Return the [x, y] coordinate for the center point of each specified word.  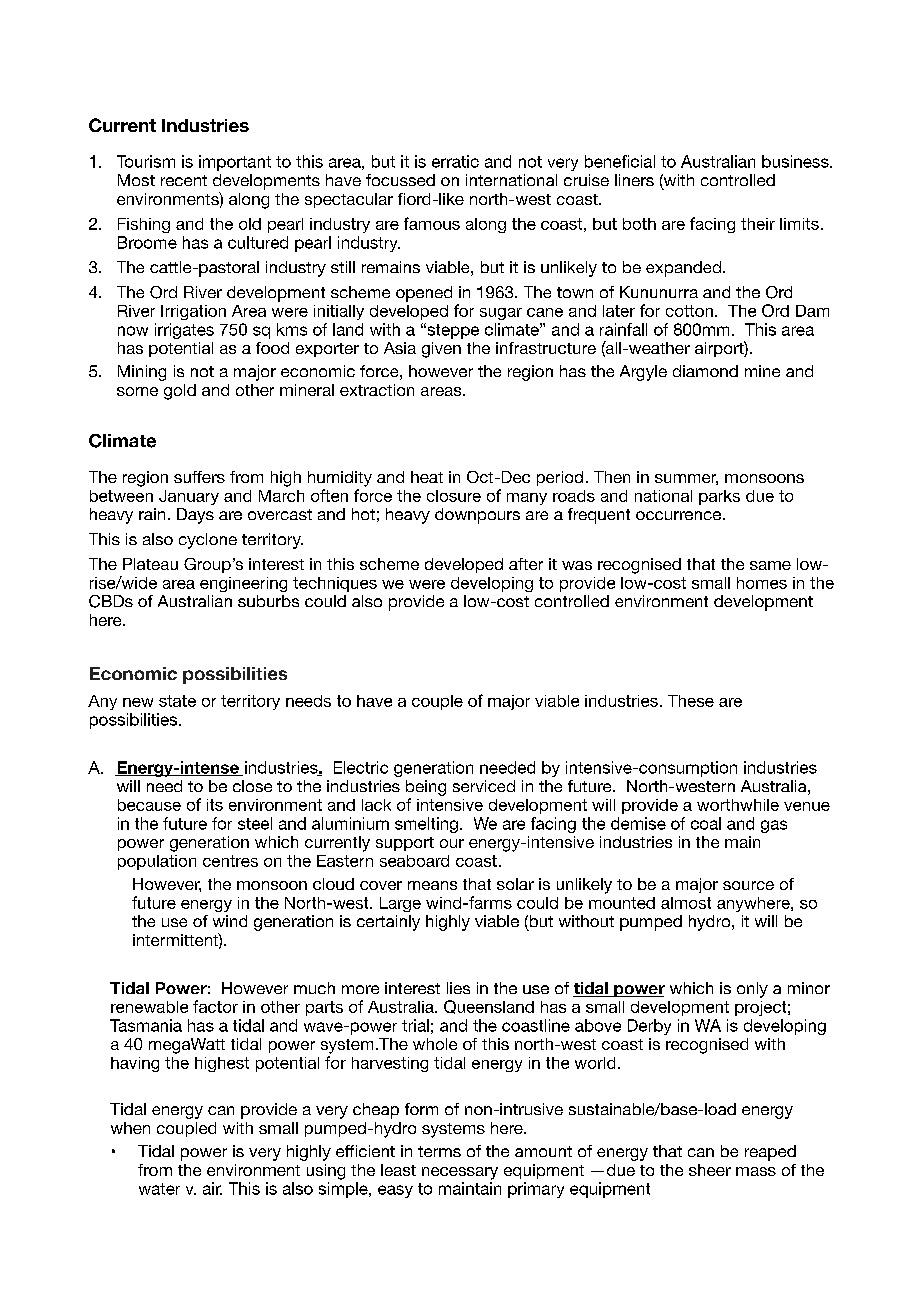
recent [184, 180]
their [758, 224]
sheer [710, 1170]
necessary [460, 1173]
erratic [455, 161]
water [159, 1189]
